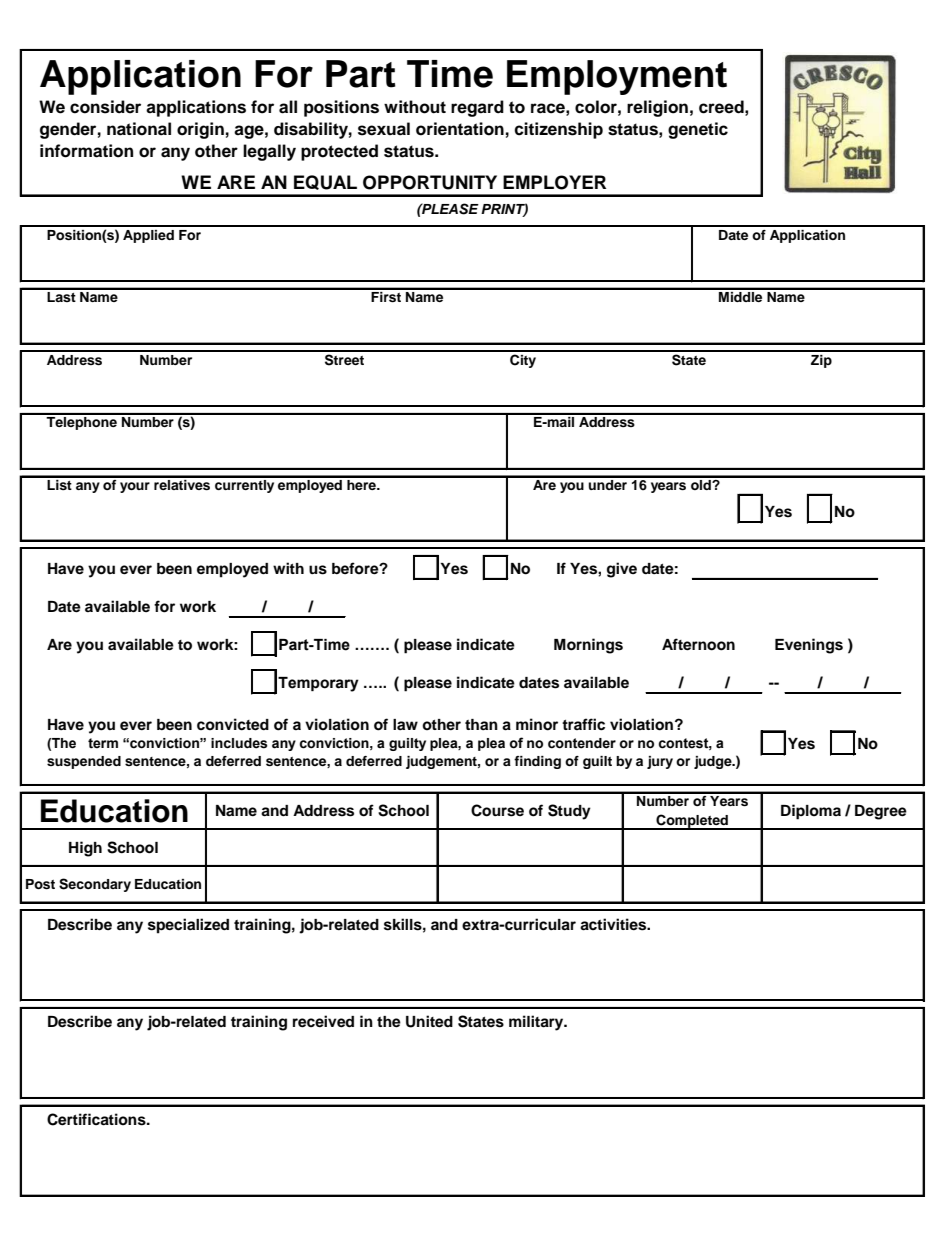 This screenshot has width=952, height=1233. Describe the element at coordinates (135, 487) in the screenshot. I see `your` at that location.
